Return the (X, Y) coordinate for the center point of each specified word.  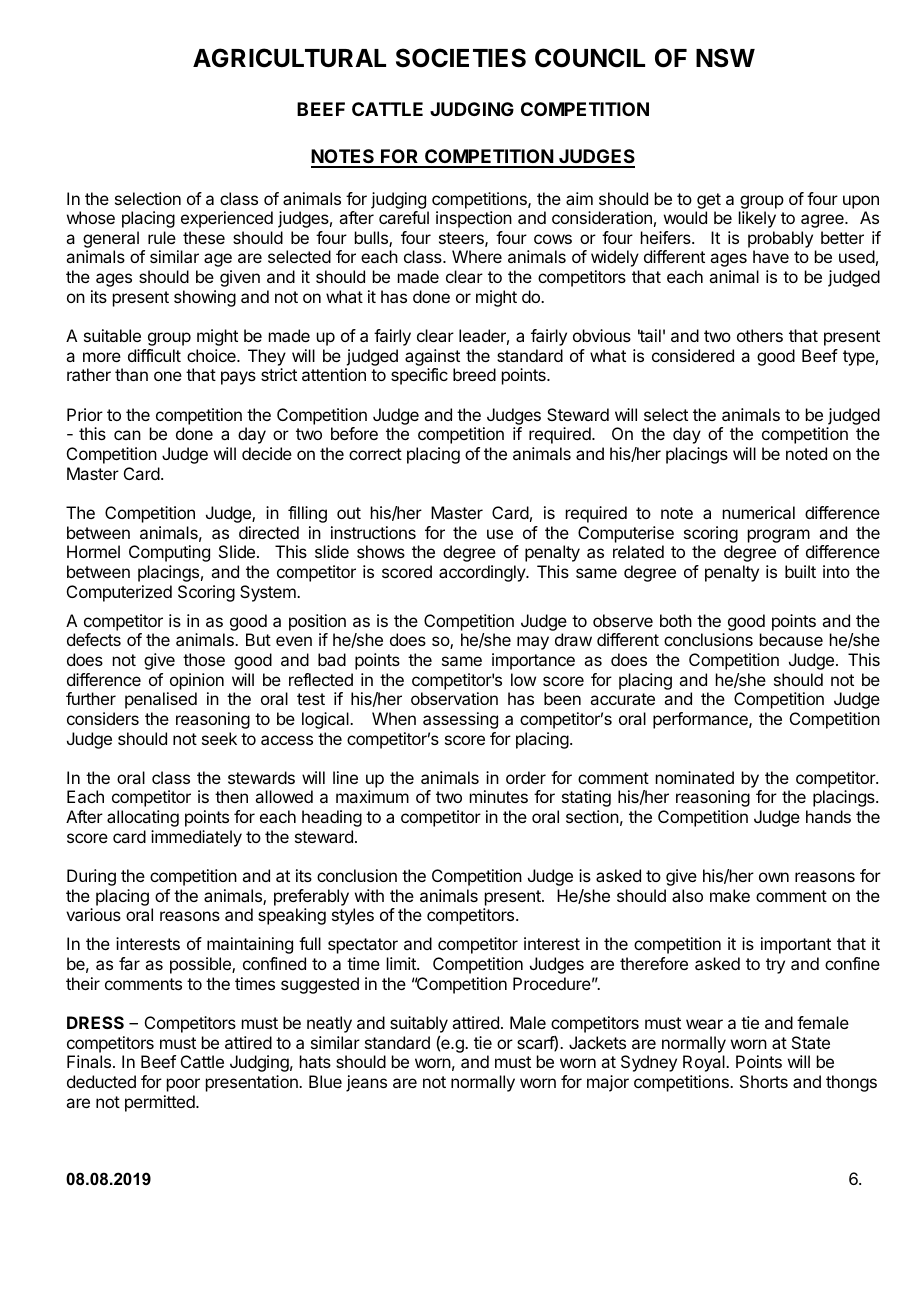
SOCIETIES (461, 58)
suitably (419, 1024)
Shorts (764, 1081)
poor (183, 1085)
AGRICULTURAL (289, 58)
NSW (725, 58)
